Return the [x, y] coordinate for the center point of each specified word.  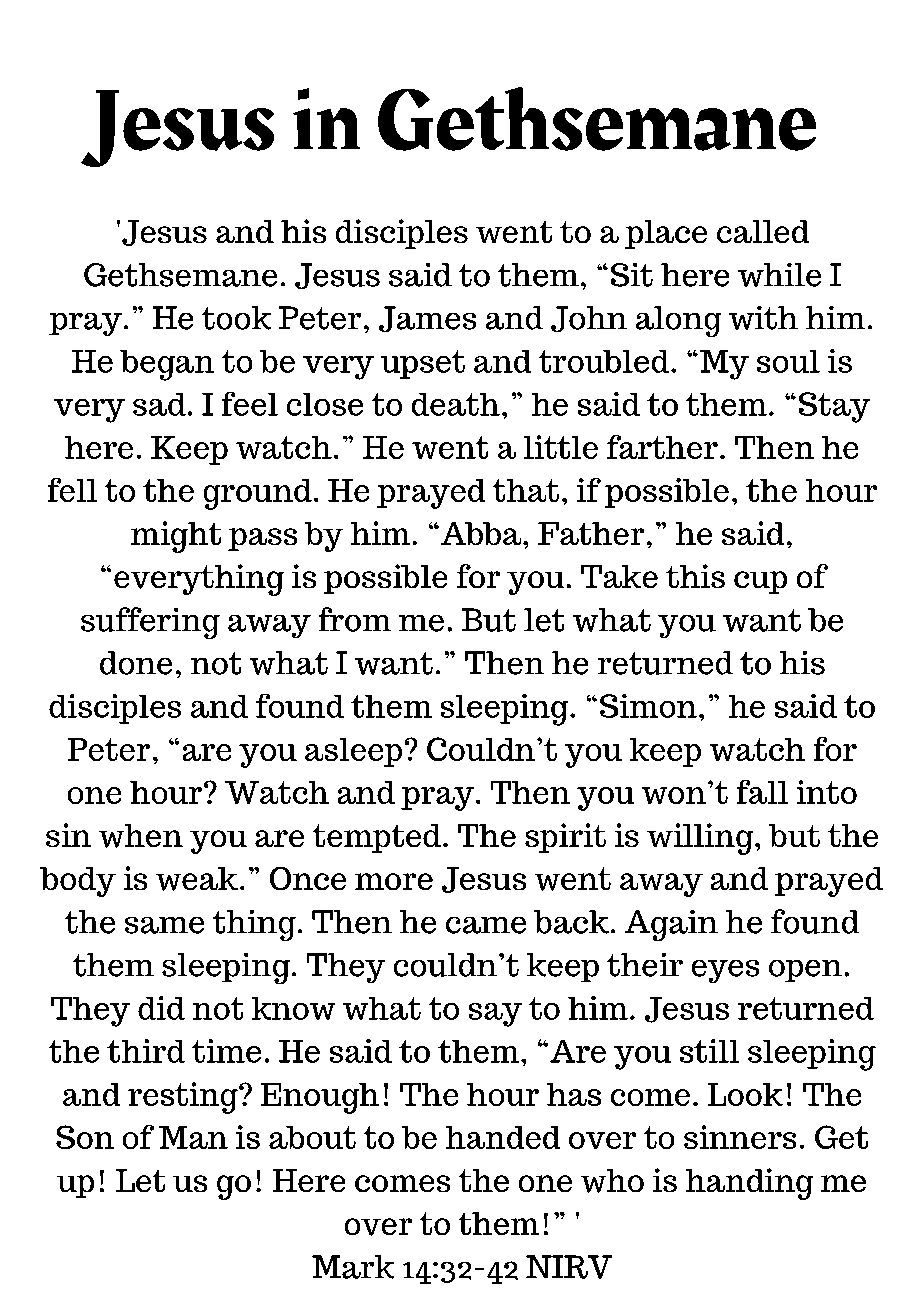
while [780, 274]
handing [749, 1184]
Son [85, 1137]
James [428, 319]
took [236, 318]
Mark [353, 1267]
